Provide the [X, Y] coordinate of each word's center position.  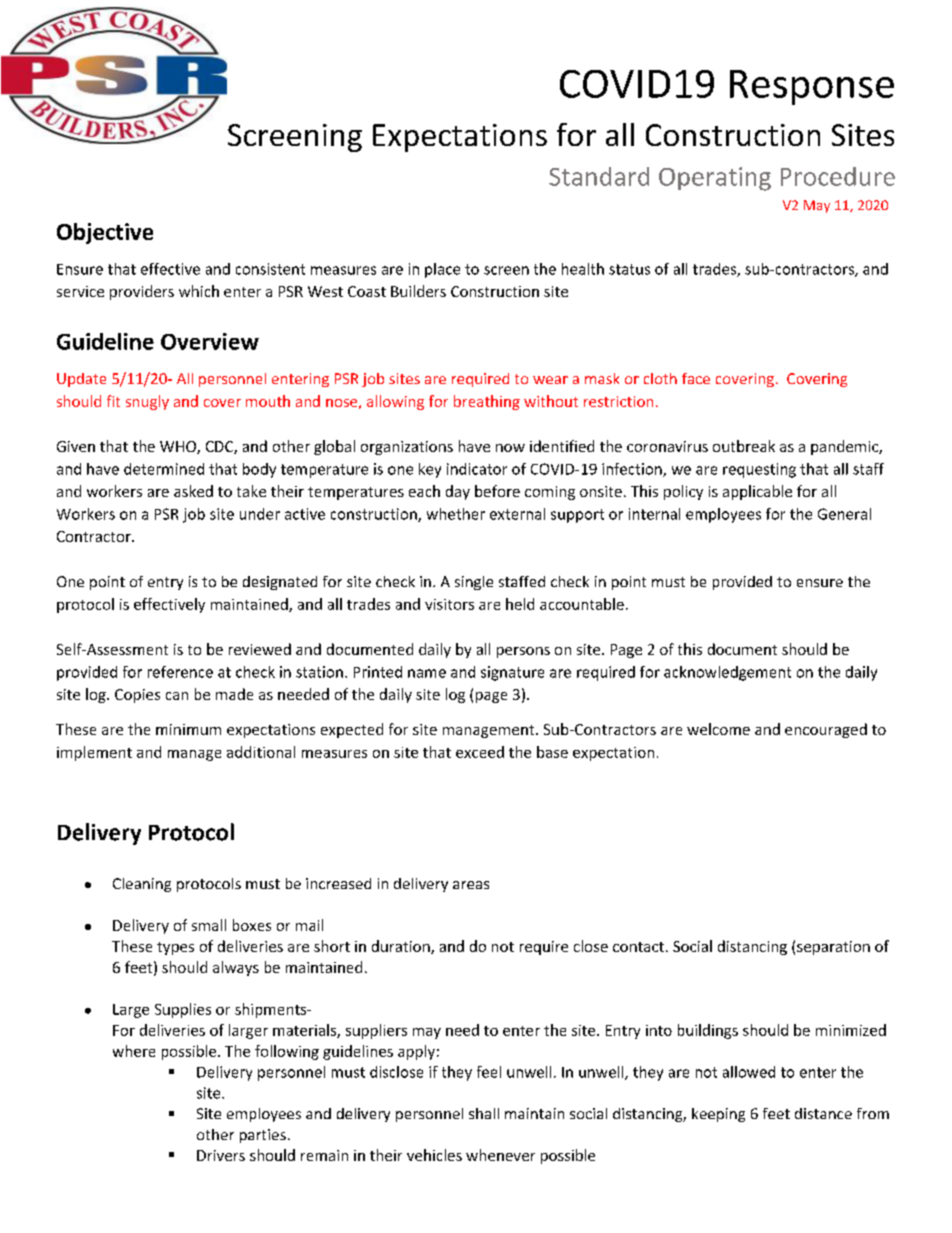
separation [833, 948]
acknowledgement [727, 673]
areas [471, 885]
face [696, 378]
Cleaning [142, 885]
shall [484, 1113]
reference [180, 672]
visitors [449, 604]
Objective [105, 233]
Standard [599, 176]
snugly [147, 402]
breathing [487, 402]
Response [812, 87]
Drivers [221, 1155]
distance [823, 1113]
